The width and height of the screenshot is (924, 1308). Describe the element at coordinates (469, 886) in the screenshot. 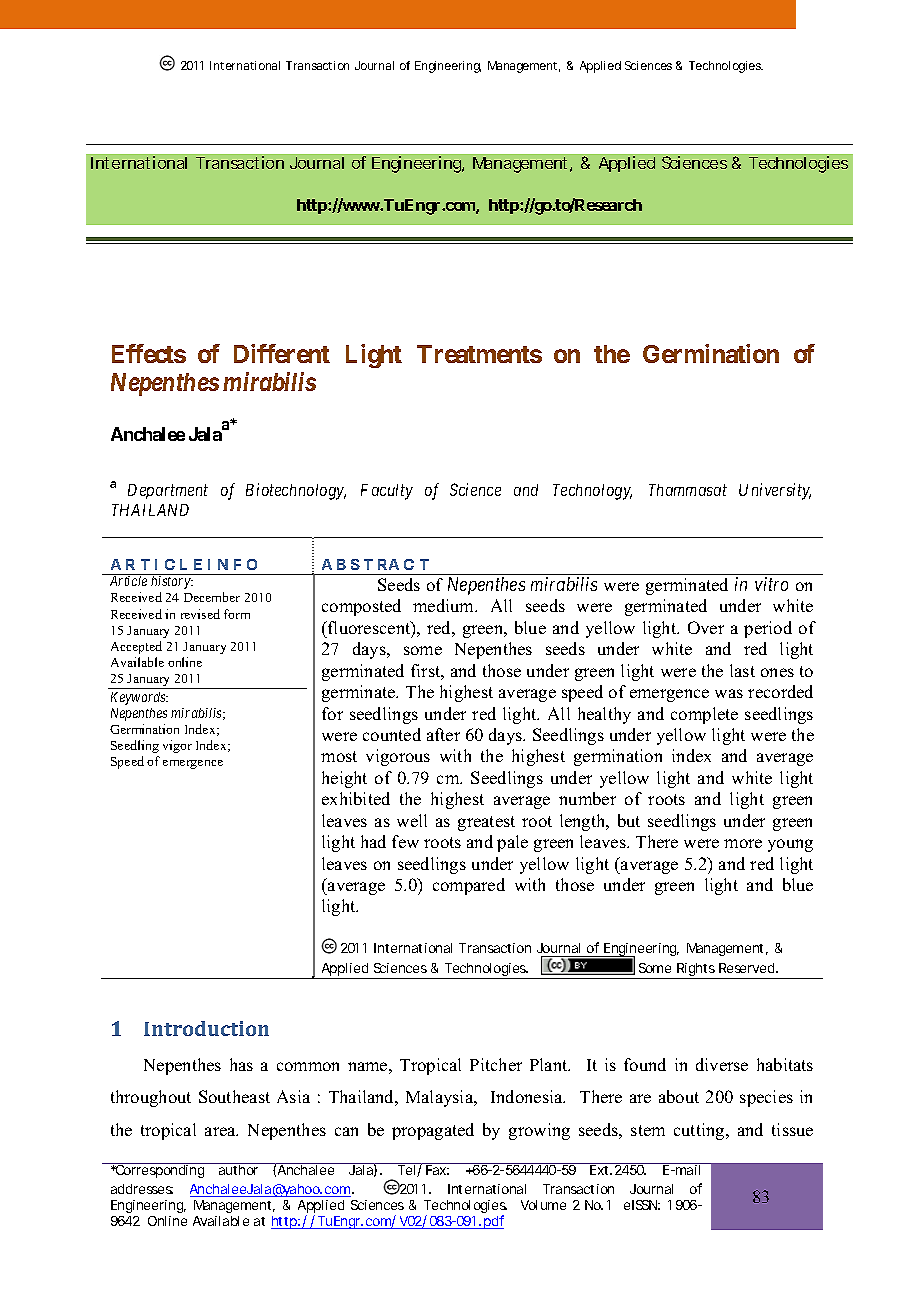

I see `compared` at that location.
